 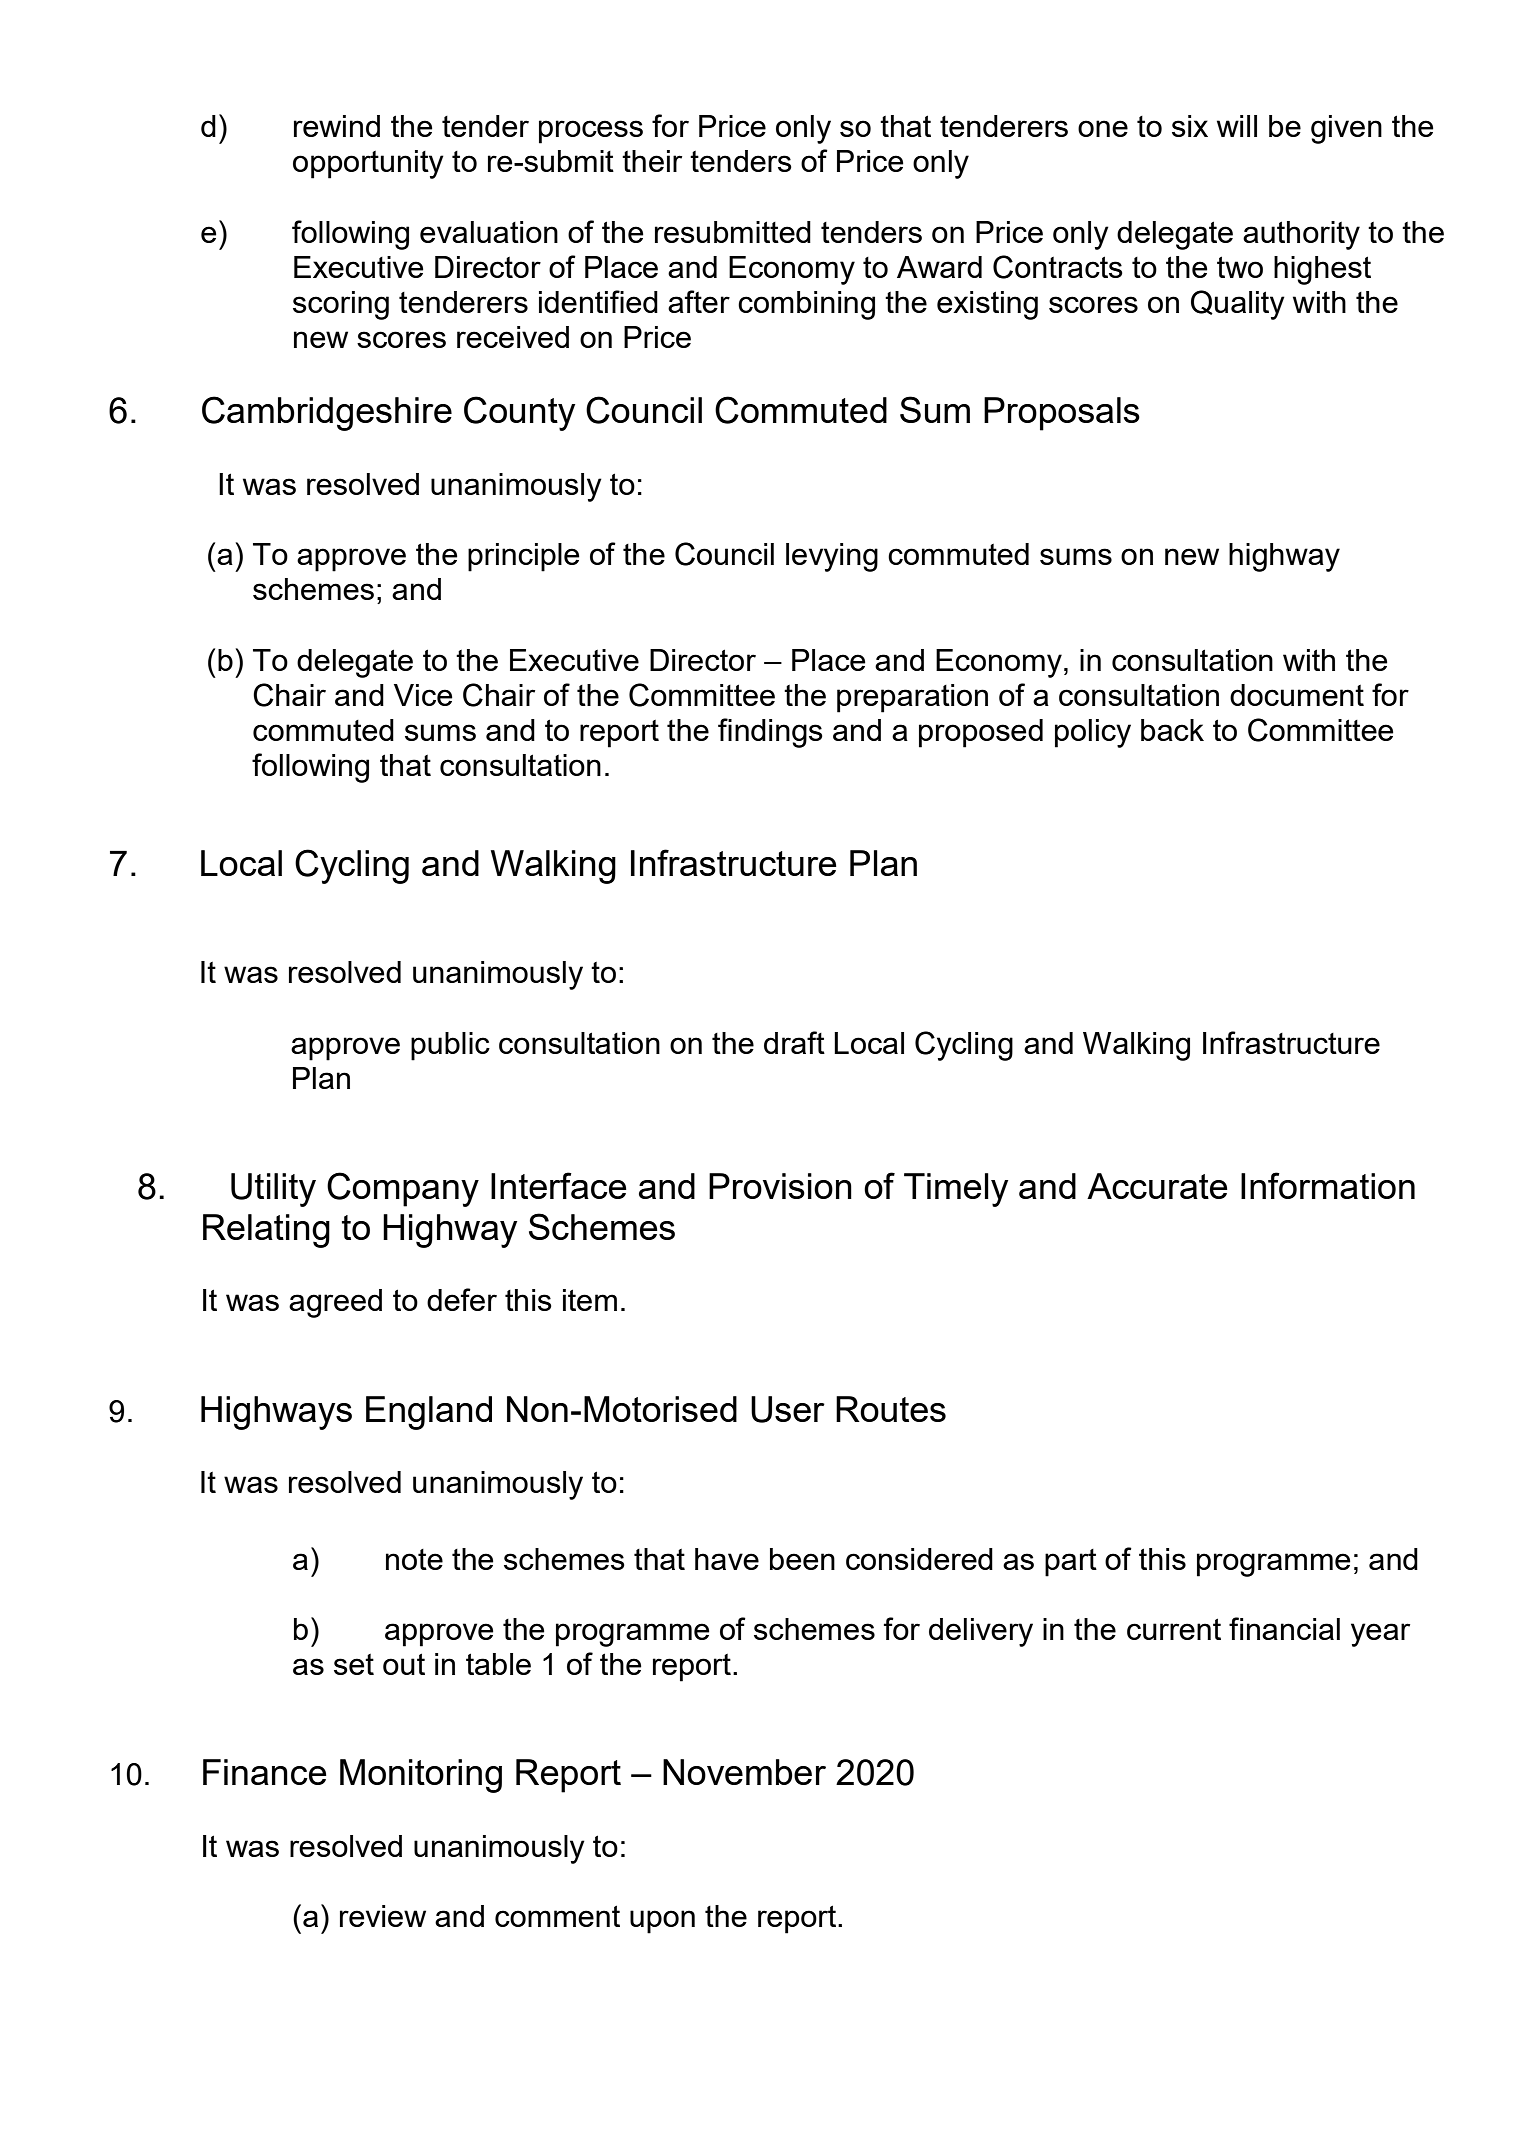 I want to click on Information, so click(x=1328, y=1185).
